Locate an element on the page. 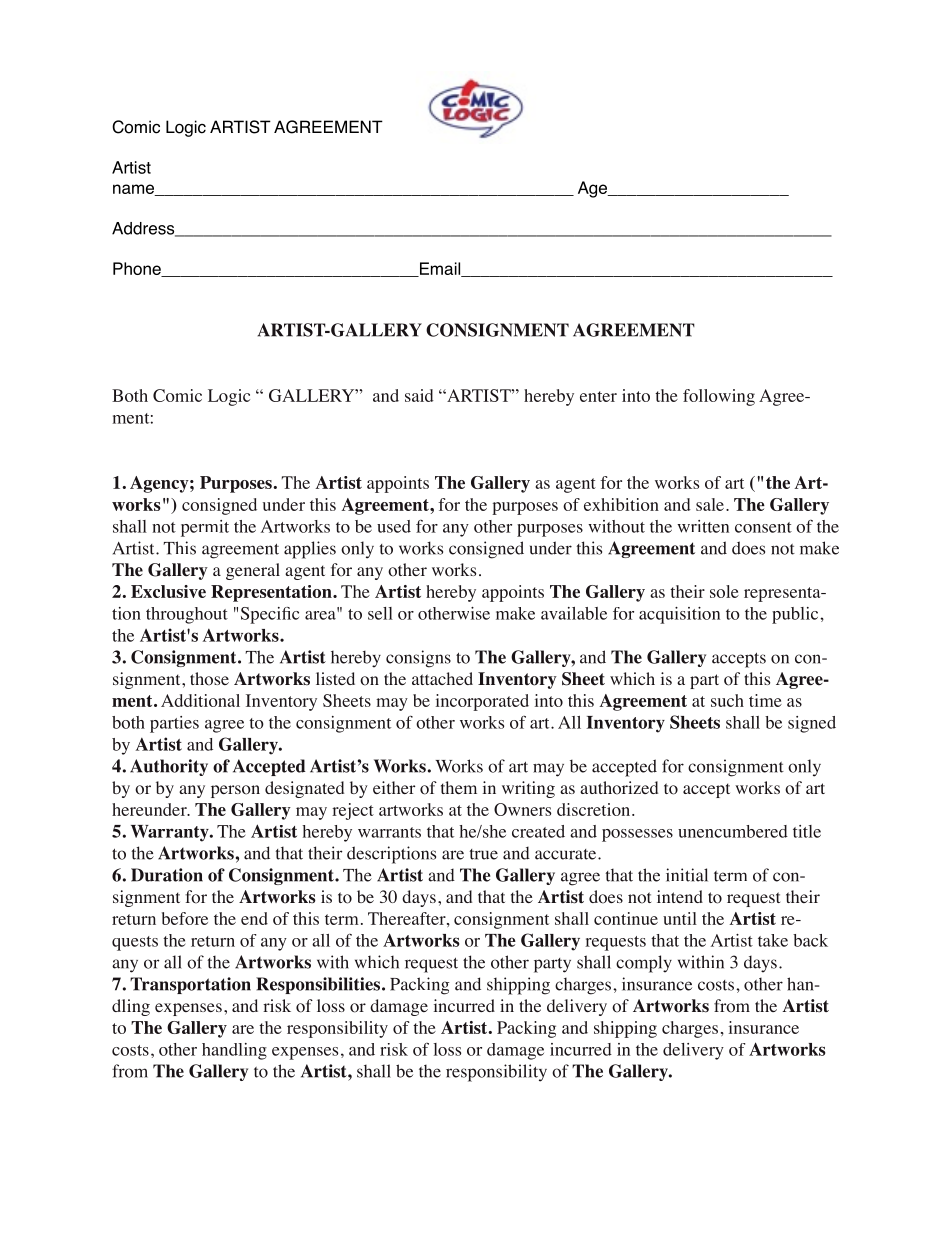 The image size is (952, 1233). said is located at coordinates (419, 395).
